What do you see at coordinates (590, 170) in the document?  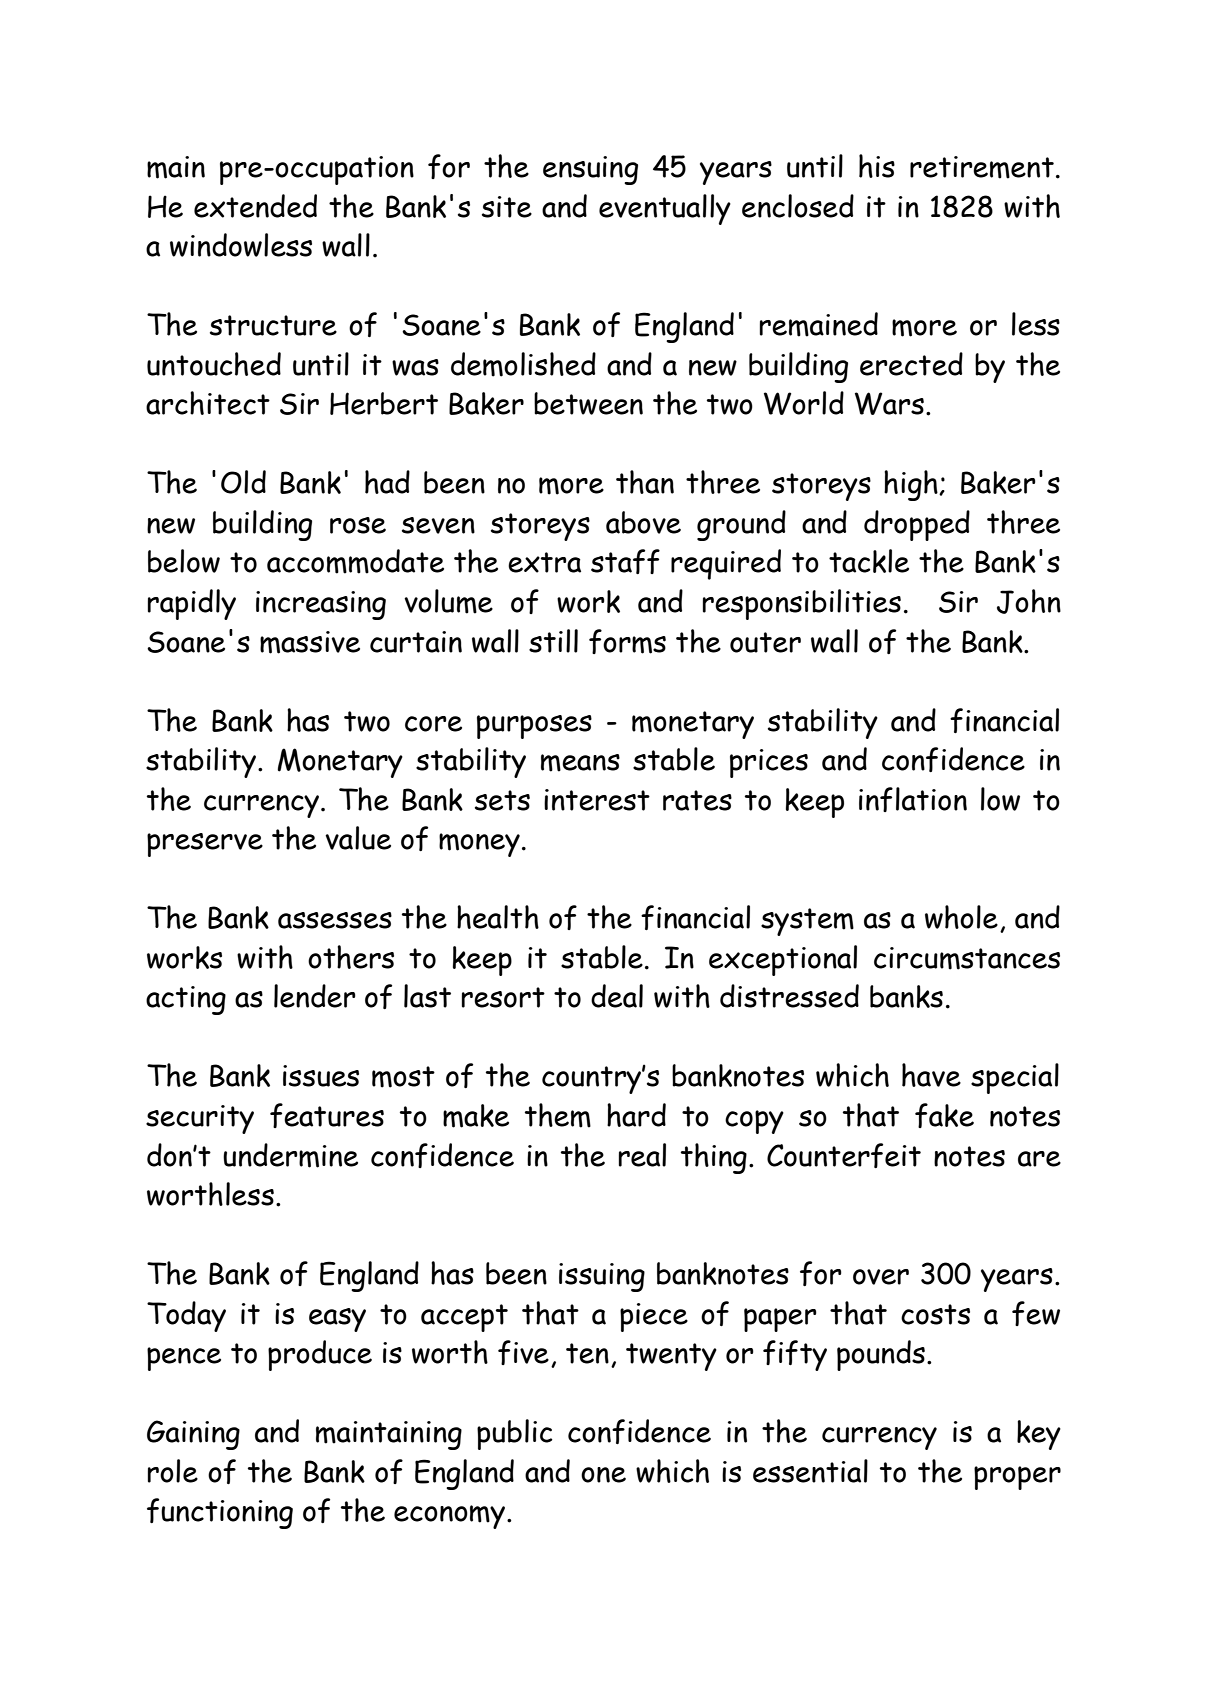 I see `ensuing` at bounding box center [590, 170].
